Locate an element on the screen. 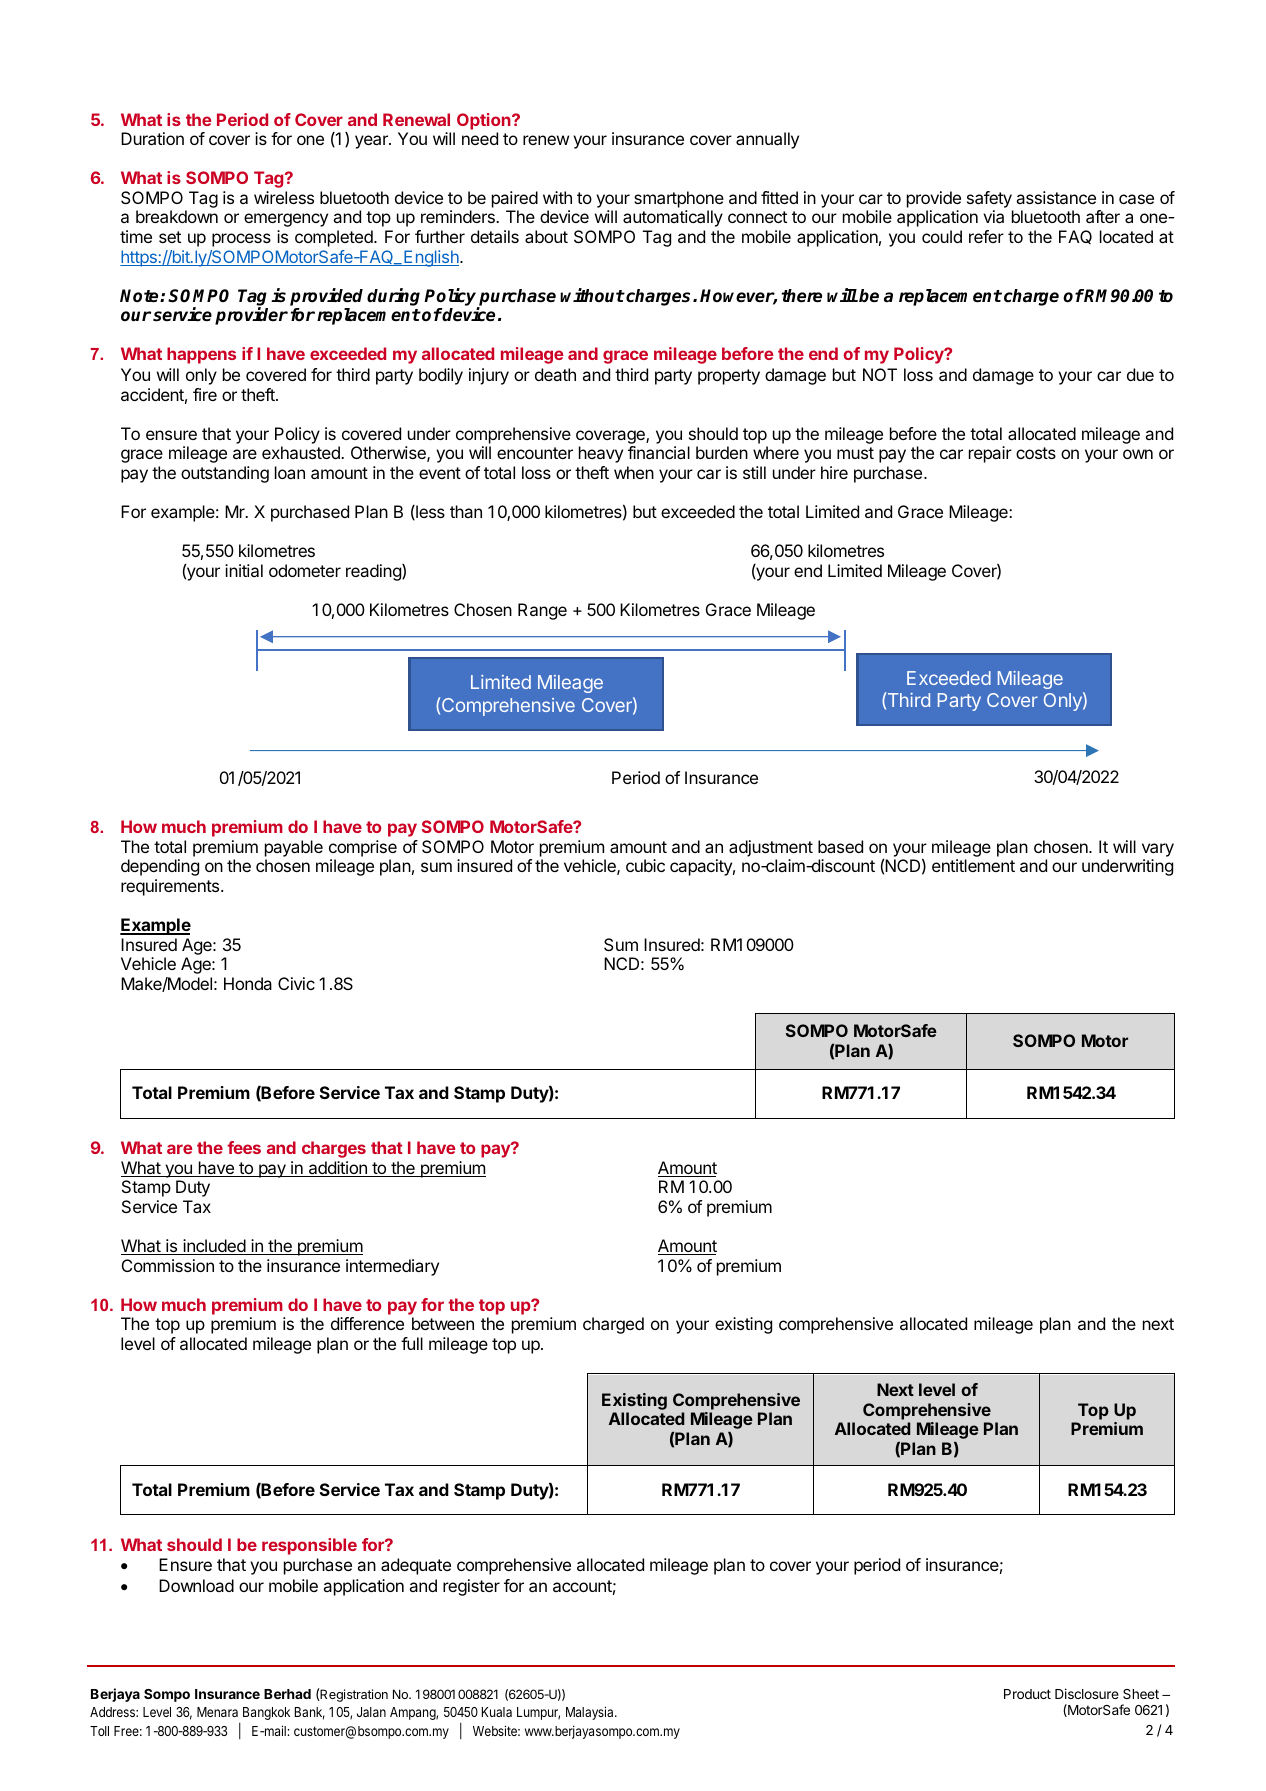 This screenshot has width=1266, height=1791. vary is located at coordinates (1158, 850).
